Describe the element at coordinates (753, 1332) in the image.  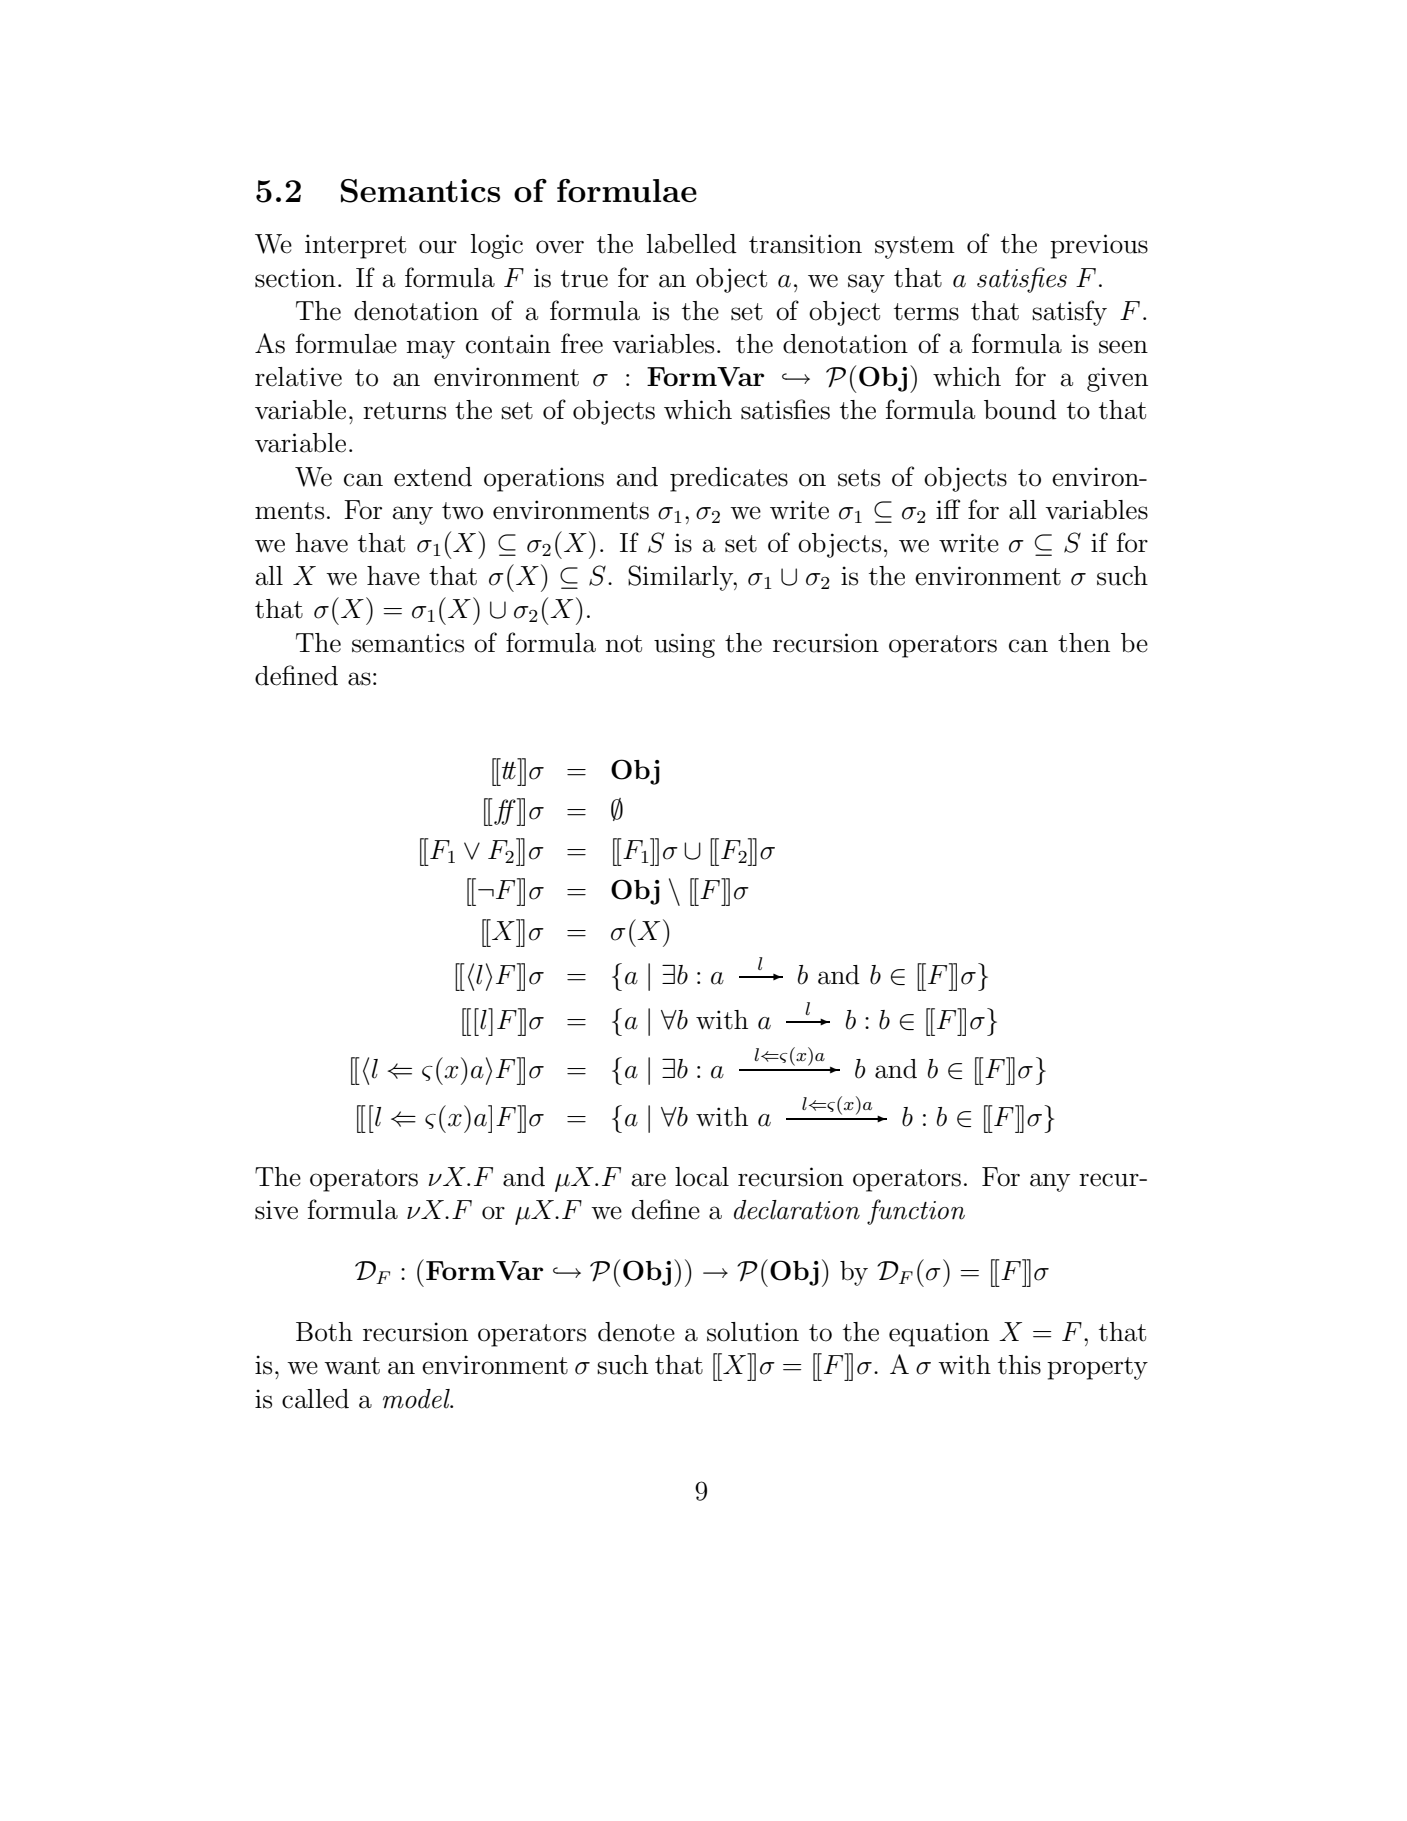
I see `solution` at that location.
